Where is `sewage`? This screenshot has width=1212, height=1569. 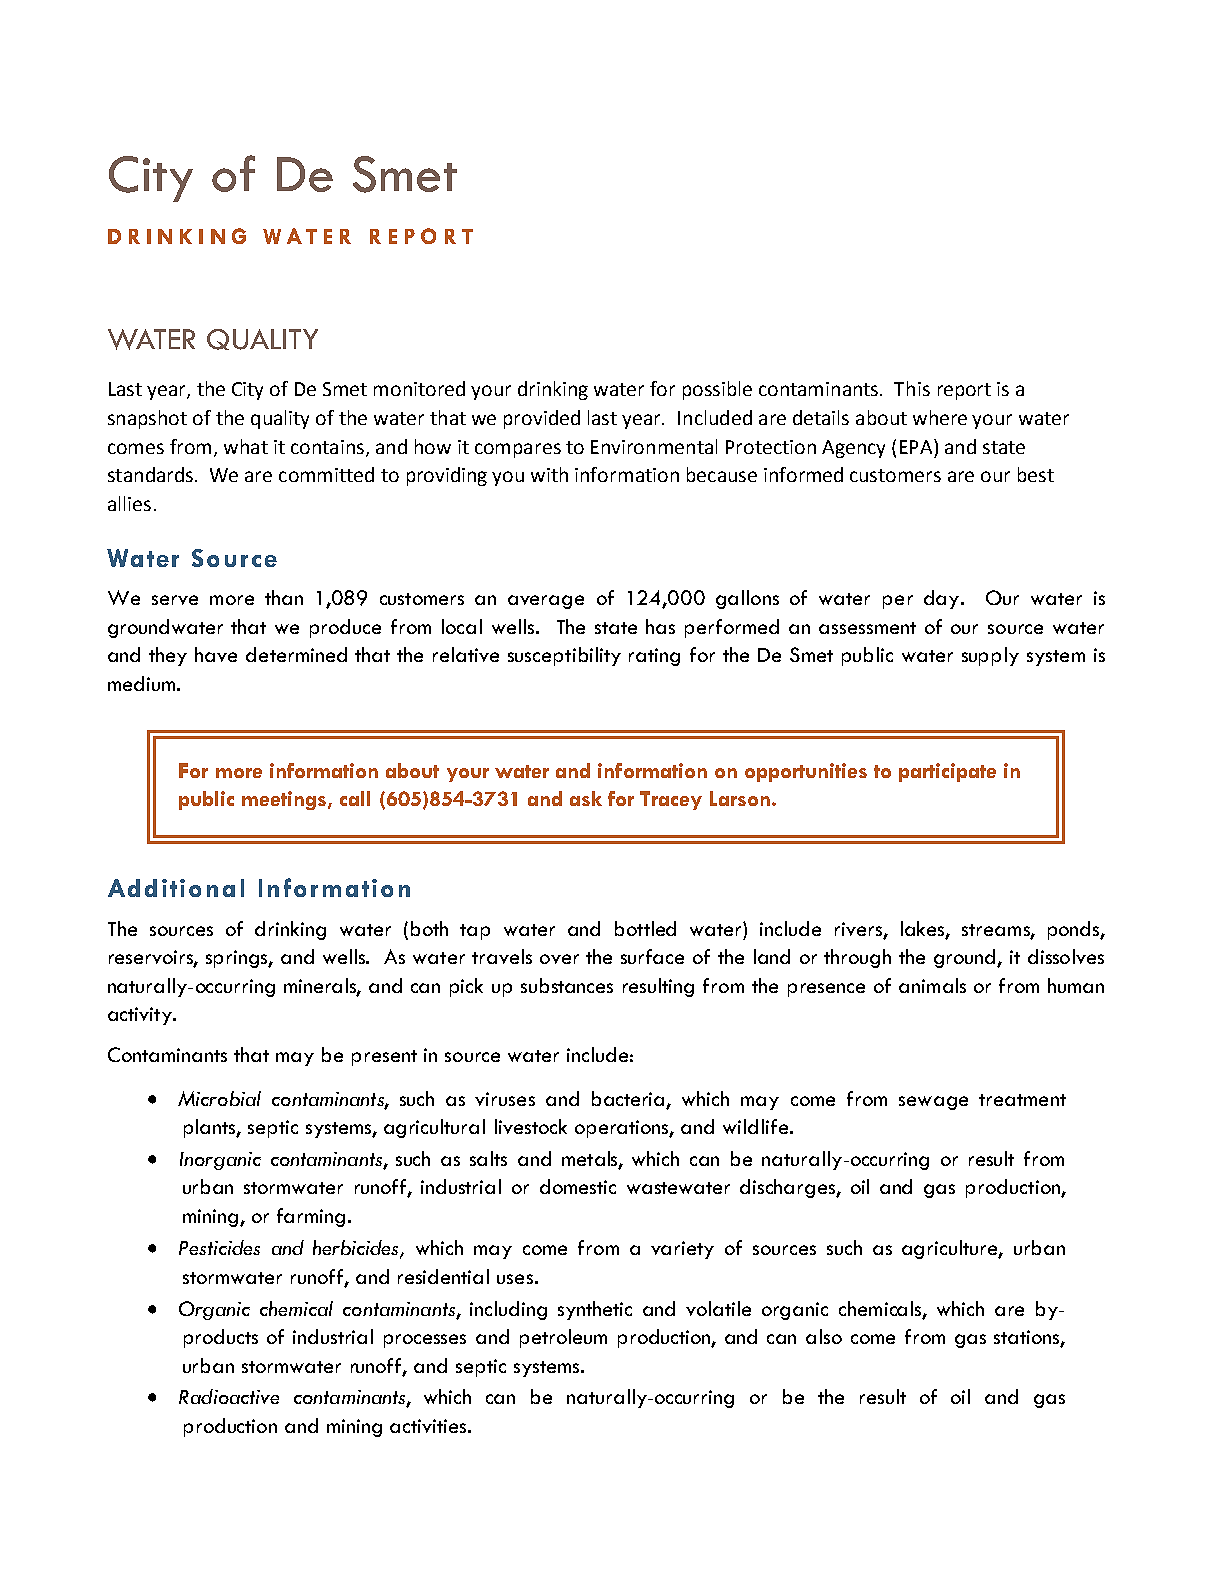 sewage is located at coordinates (933, 1103).
